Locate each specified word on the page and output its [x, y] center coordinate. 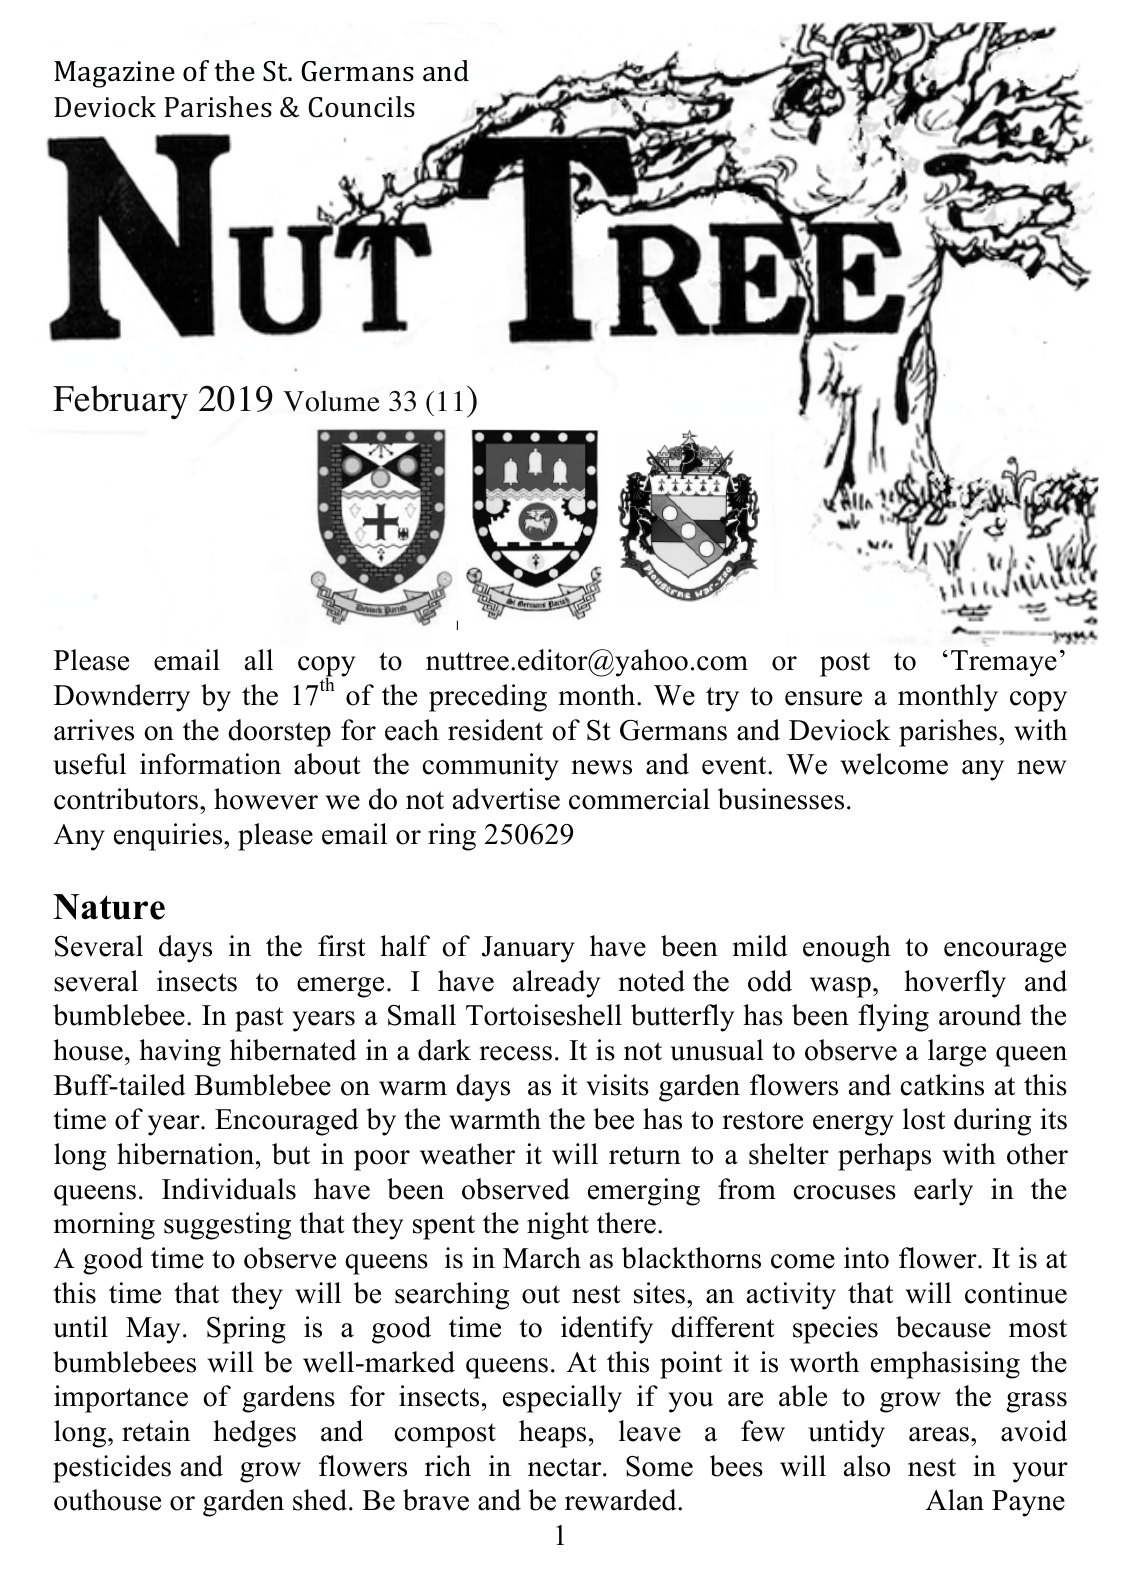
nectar [566, 1467]
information [210, 764]
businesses [781, 799]
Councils [361, 107]
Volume [331, 401]
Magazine [114, 74]
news [602, 767]
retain [156, 1431]
